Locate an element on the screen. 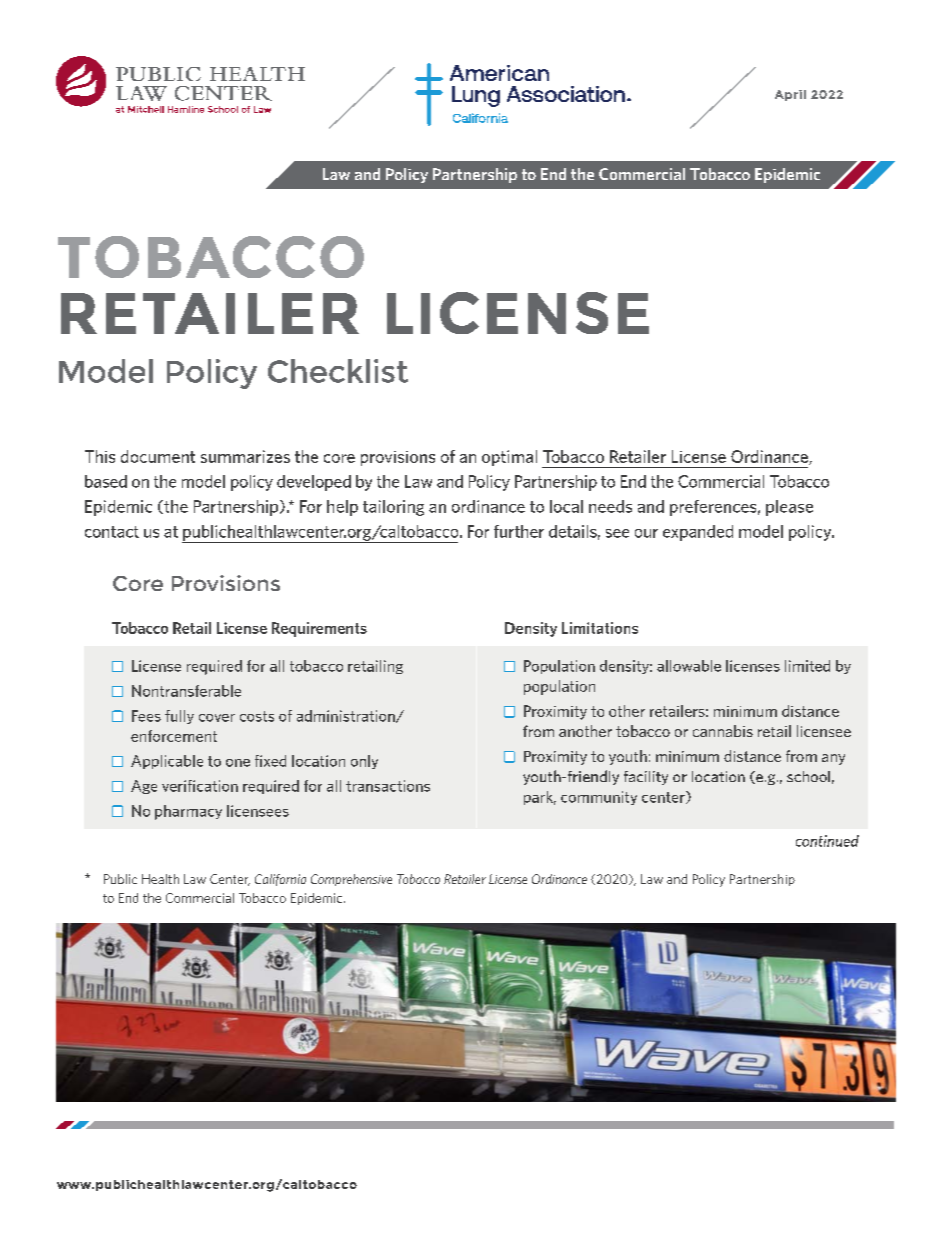 The image size is (952, 1233). continued is located at coordinates (827, 841).
